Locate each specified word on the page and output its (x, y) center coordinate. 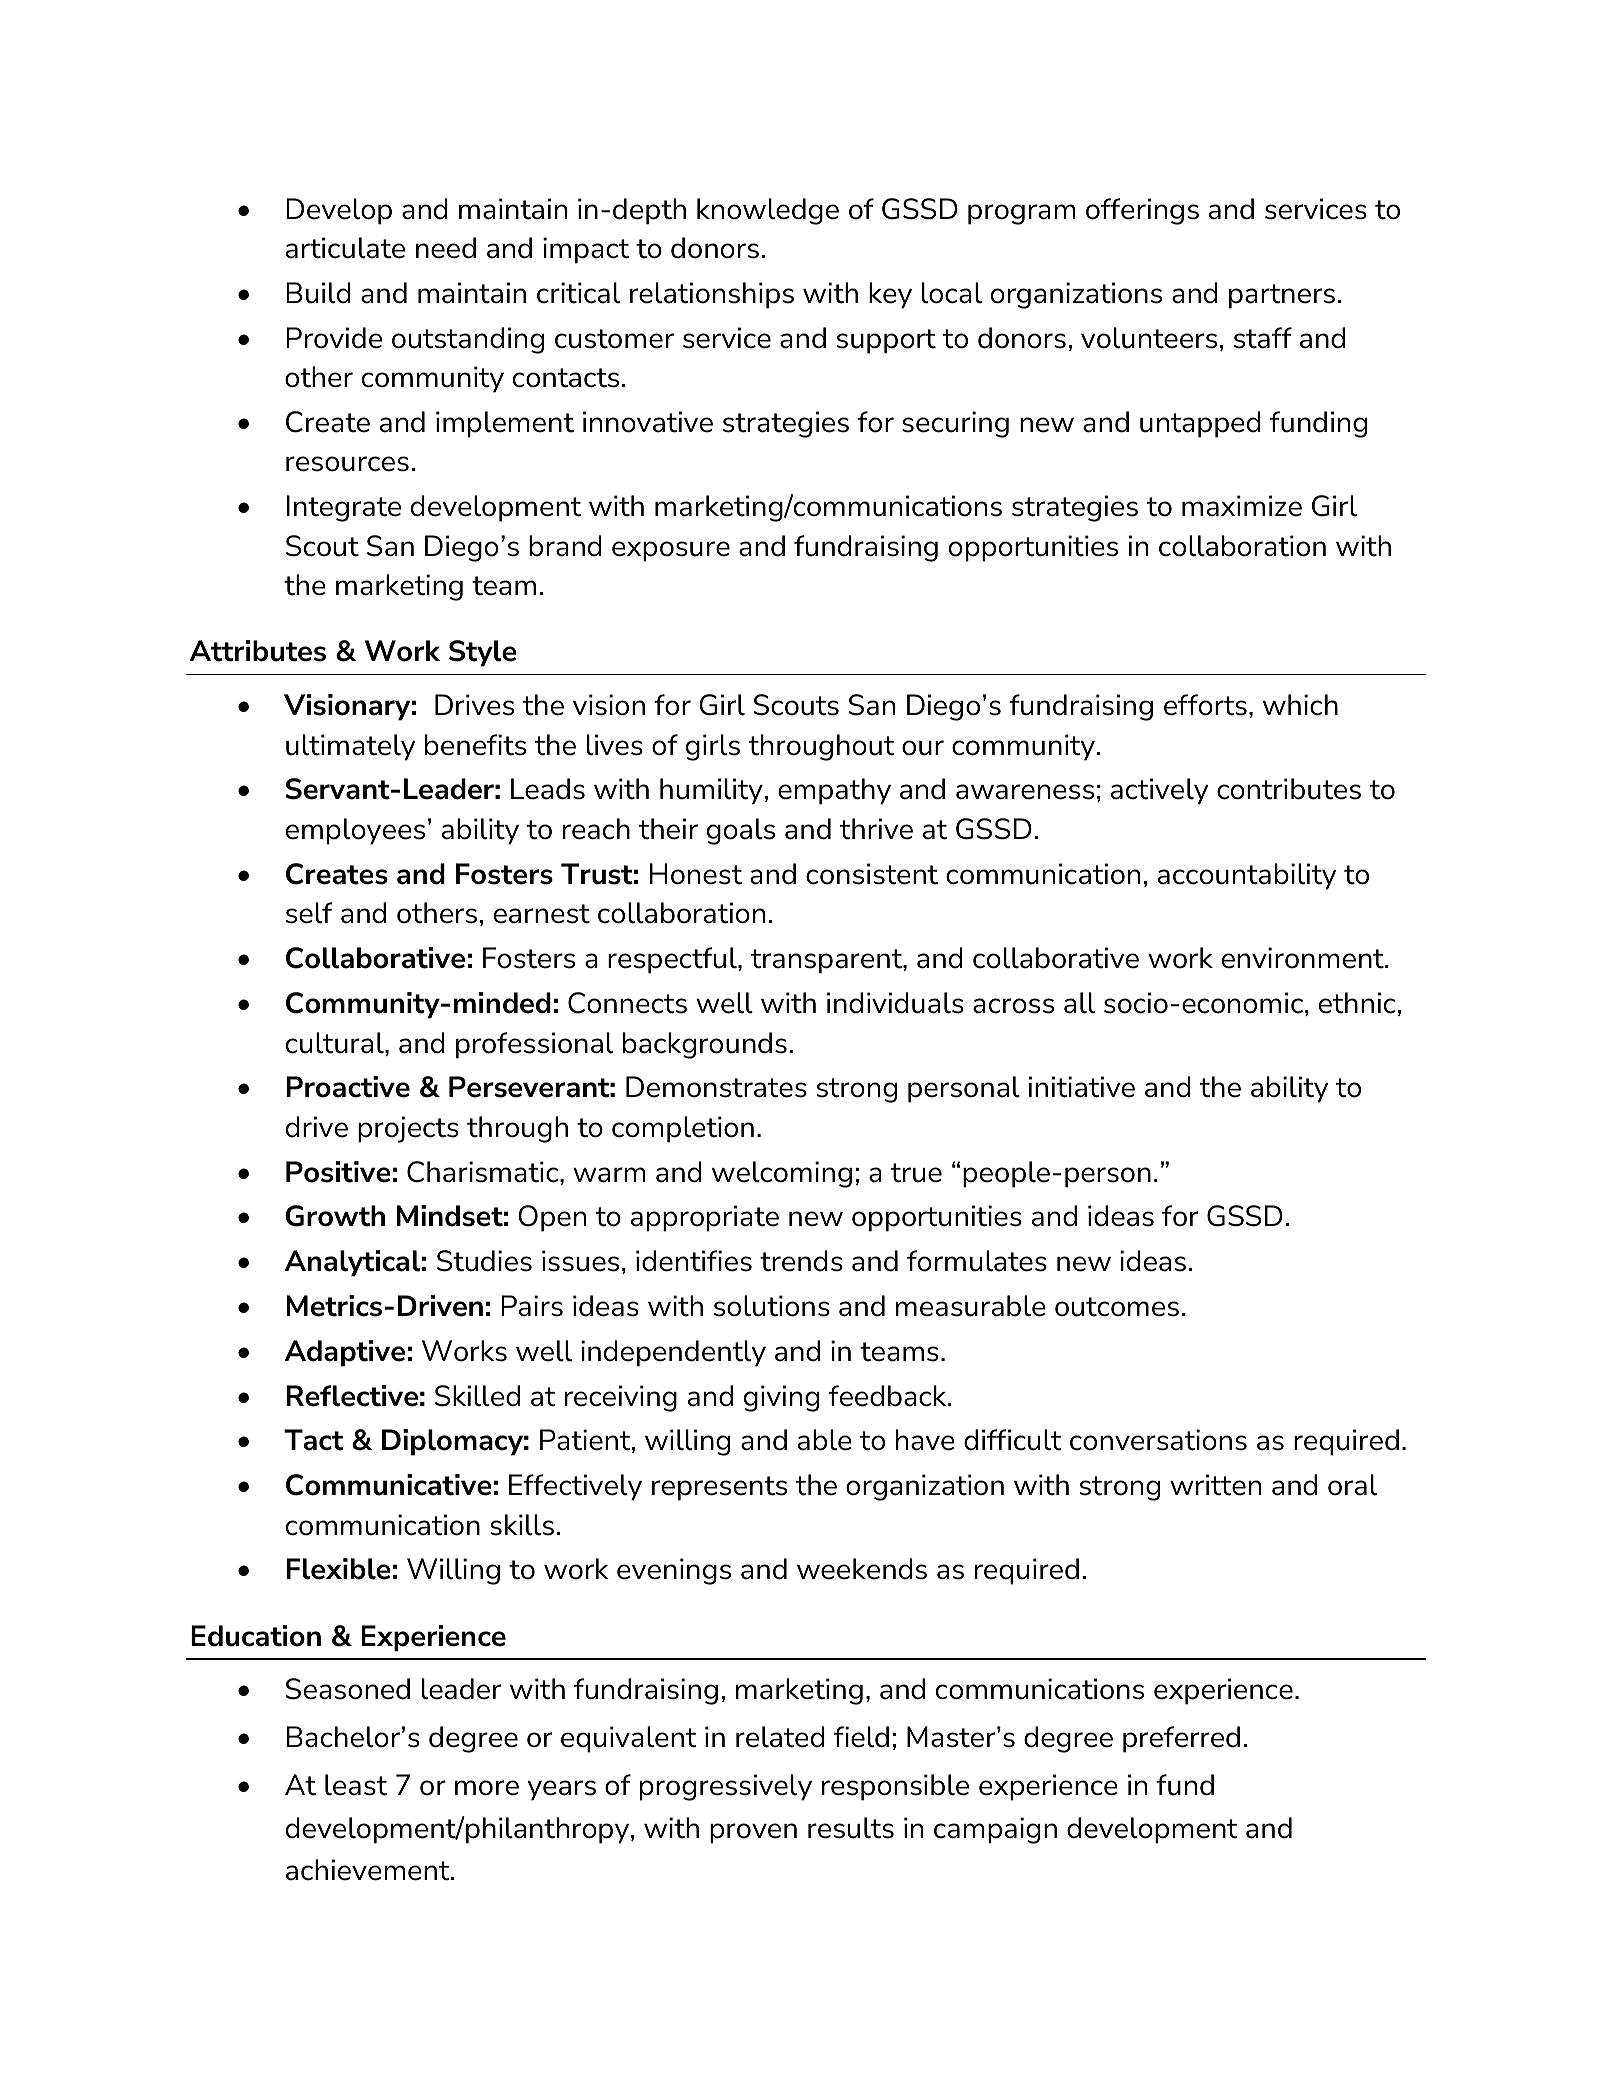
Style (483, 653)
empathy (834, 791)
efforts (1205, 705)
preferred (1181, 1739)
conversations (1158, 1440)
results (851, 1828)
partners (1282, 296)
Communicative (389, 1485)
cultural (336, 1043)
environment (1304, 958)
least (356, 1785)
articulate (345, 248)
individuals (895, 1003)
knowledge (768, 211)
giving (781, 1398)
